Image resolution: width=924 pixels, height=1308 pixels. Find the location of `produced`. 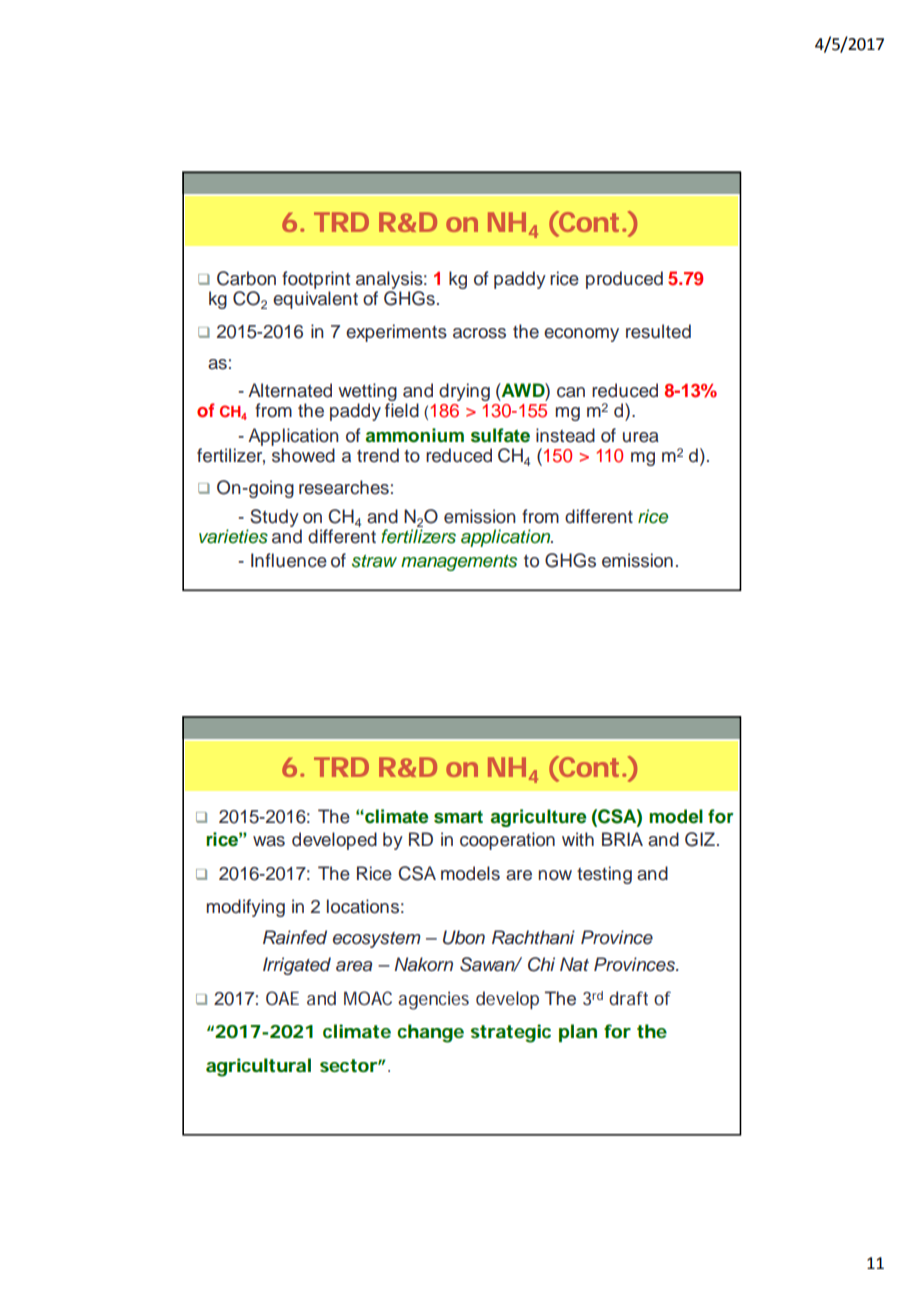

produced is located at coordinates (624, 280).
